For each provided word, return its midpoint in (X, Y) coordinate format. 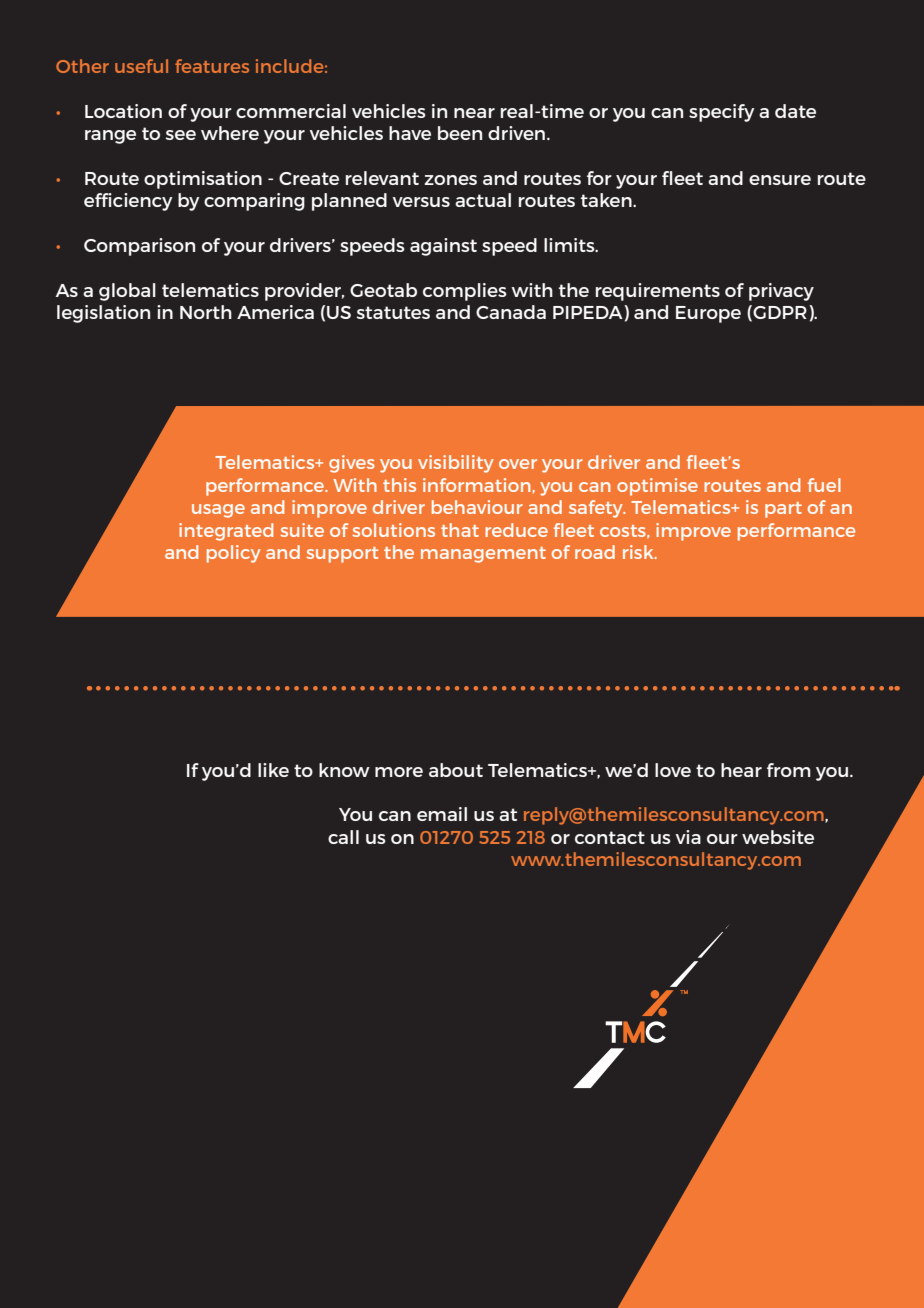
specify (722, 113)
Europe (708, 314)
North (206, 312)
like (273, 770)
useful (141, 66)
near (474, 113)
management (483, 555)
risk (639, 552)
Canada (511, 312)
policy (234, 554)
